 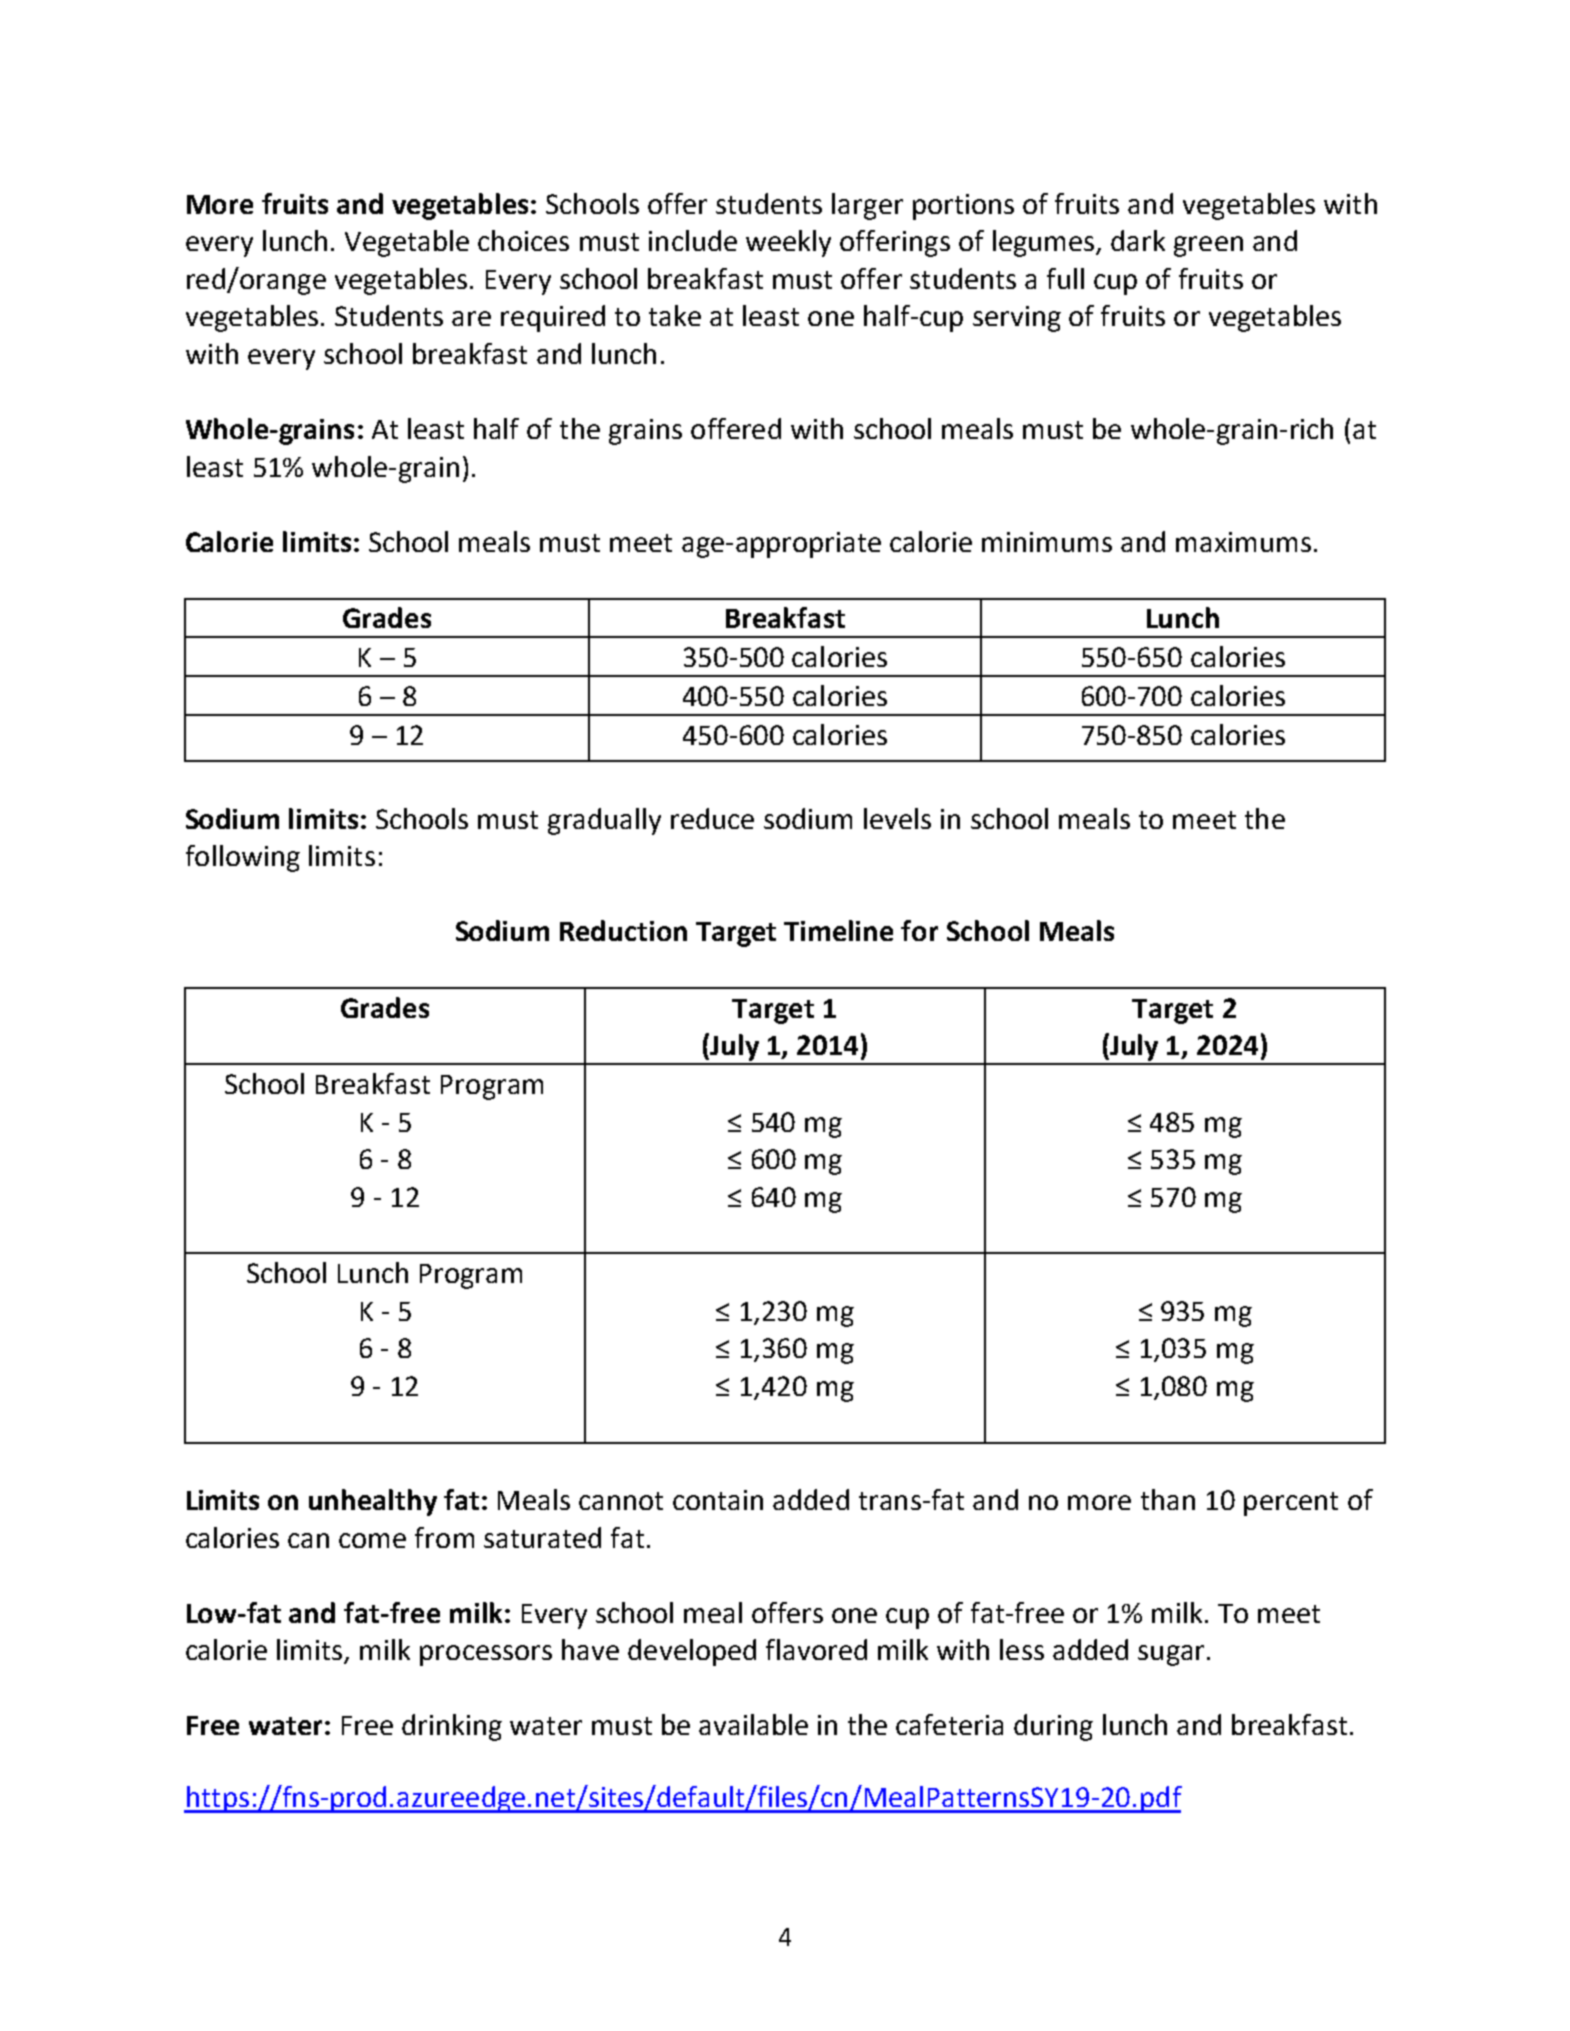 I want to click on sugar, so click(x=1171, y=1655).
